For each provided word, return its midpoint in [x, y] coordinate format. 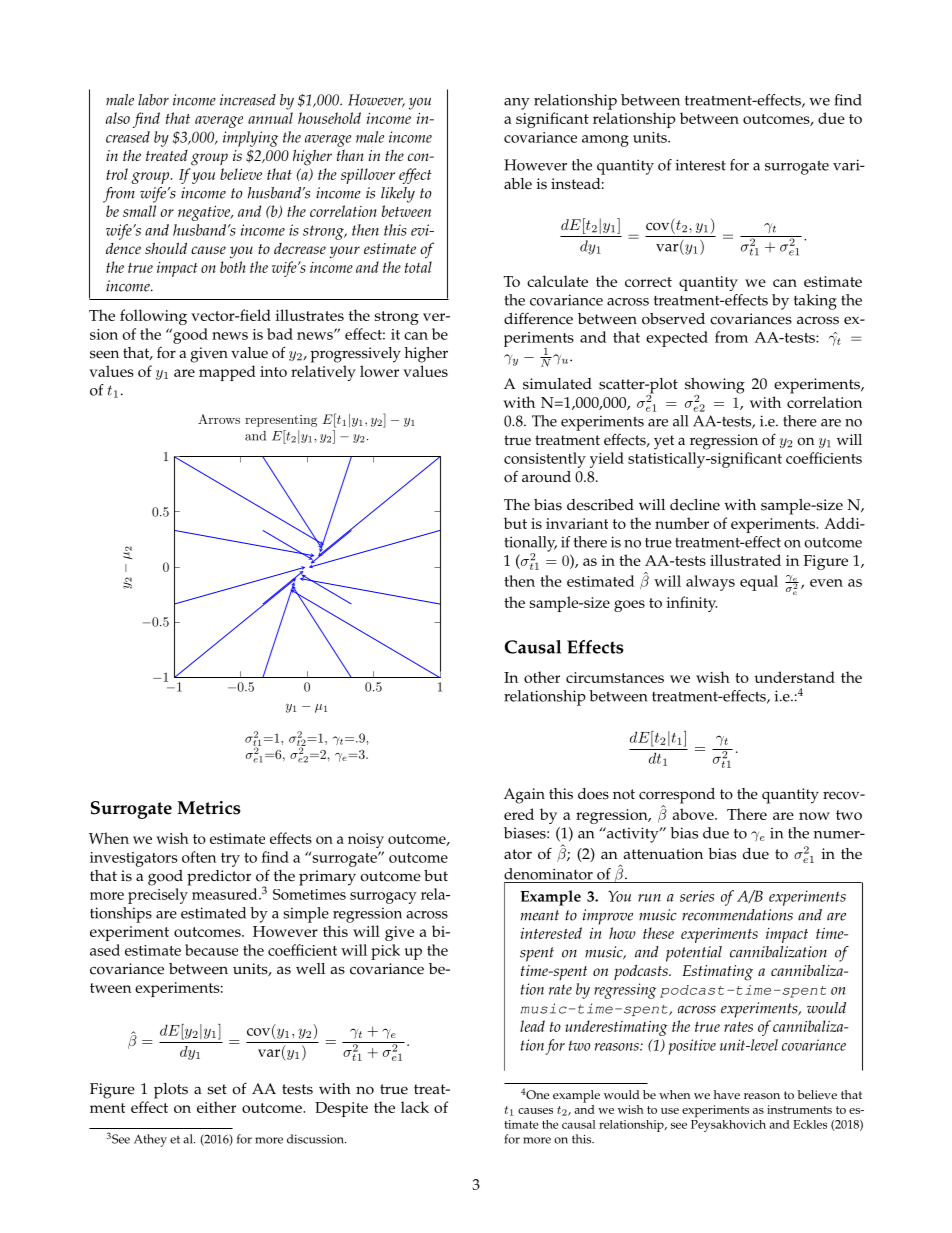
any [517, 104]
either [216, 1107]
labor [153, 100]
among [605, 141]
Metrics [209, 808]
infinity [691, 604]
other [542, 677]
